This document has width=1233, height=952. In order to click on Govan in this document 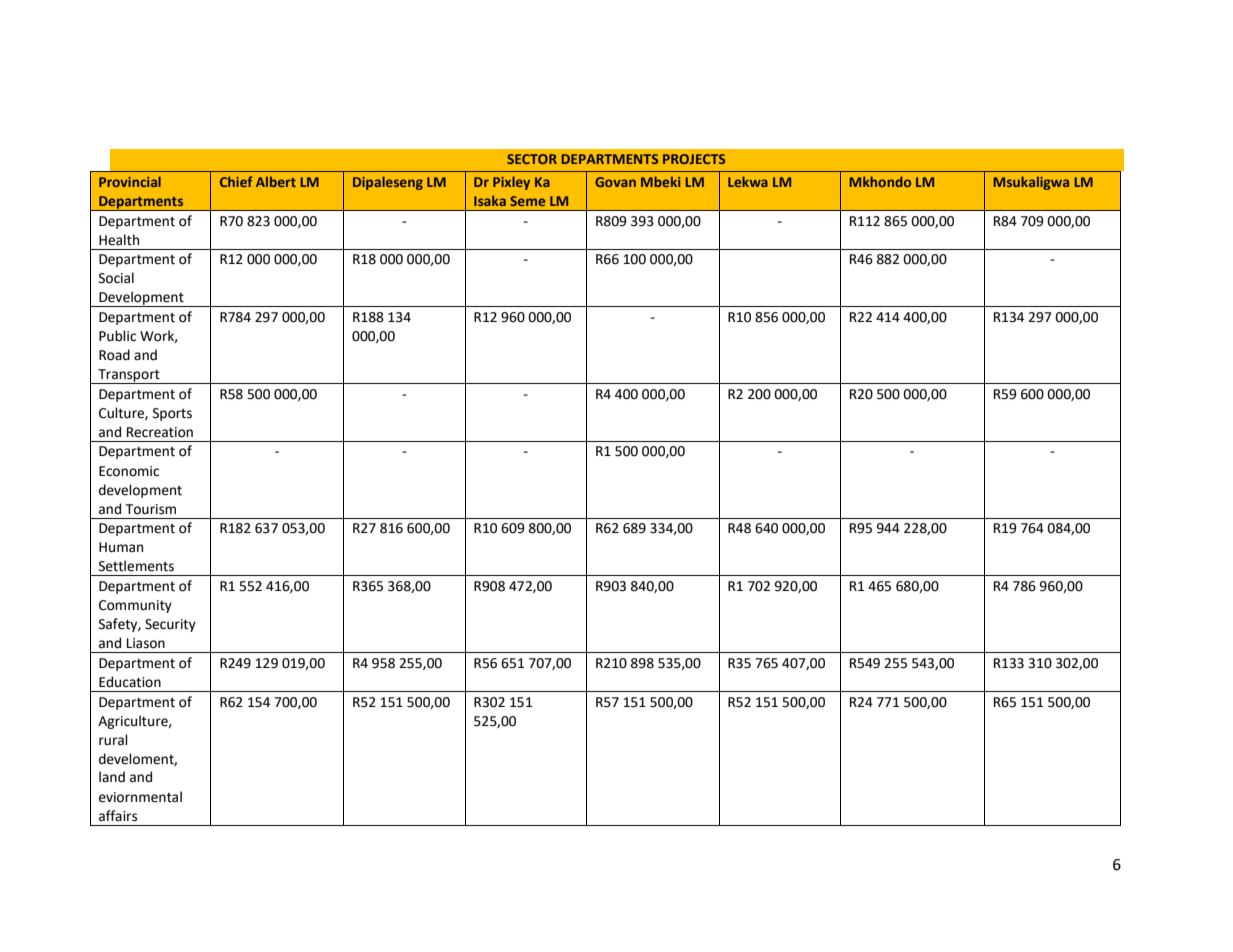, I will do `click(615, 182)`.
